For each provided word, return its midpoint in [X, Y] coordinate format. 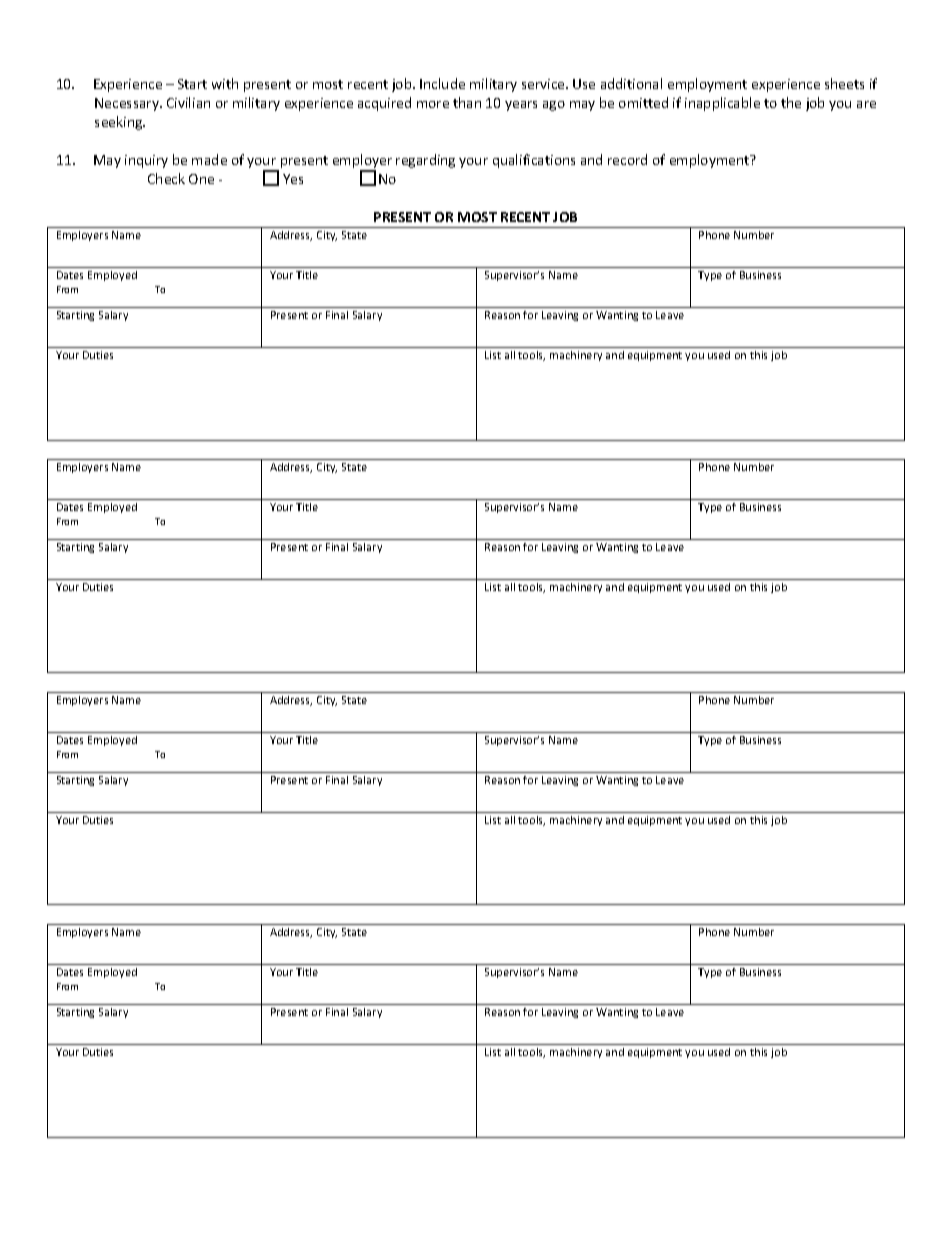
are [866, 104]
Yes [293, 179]
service [544, 84]
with [225, 83]
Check [166, 178]
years [521, 106]
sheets [844, 83]
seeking [120, 123]
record [627, 159]
